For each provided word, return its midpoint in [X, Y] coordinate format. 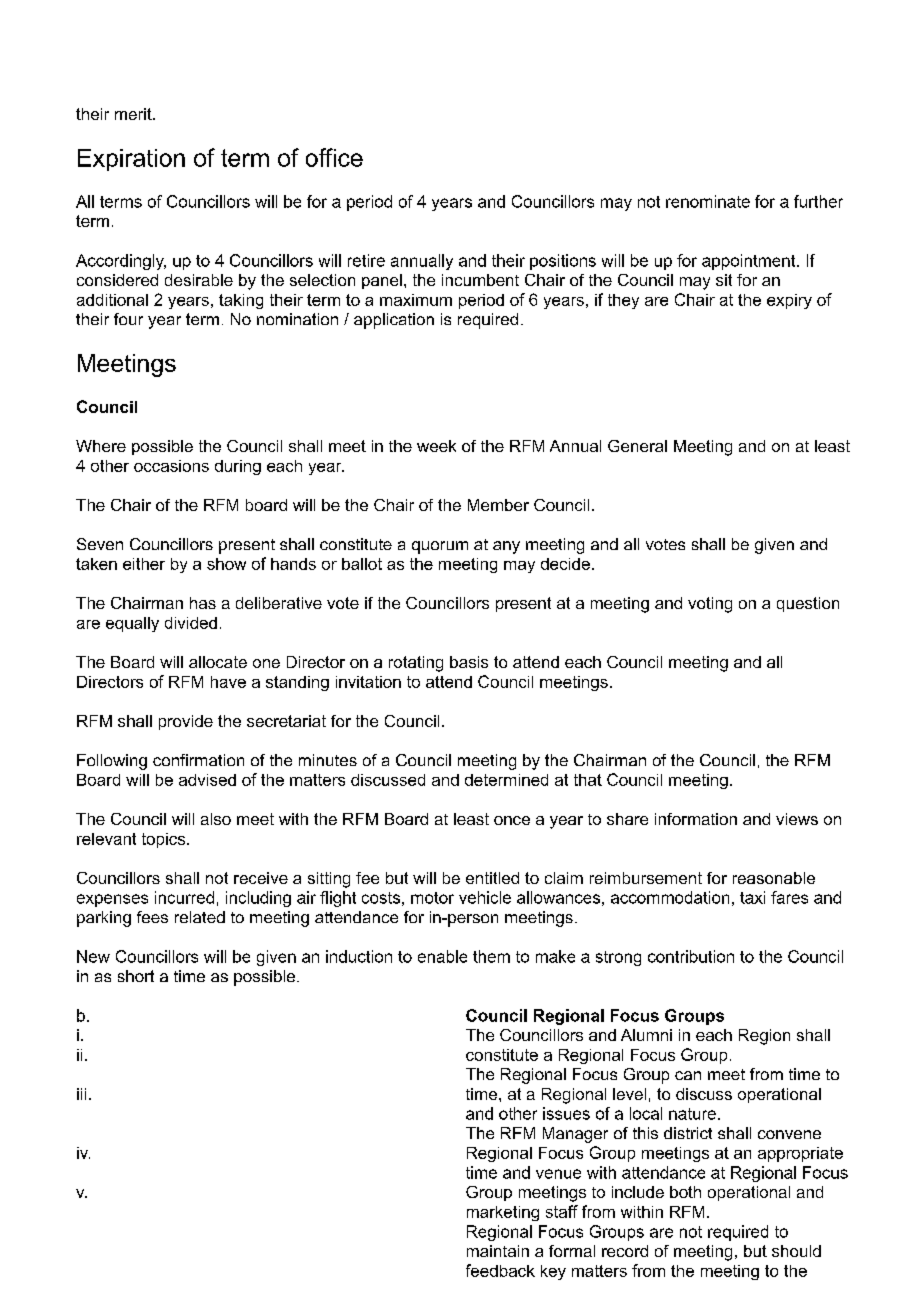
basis [469, 662]
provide [186, 722]
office [334, 157]
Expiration [131, 160]
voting [710, 605]
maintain [498, 1251]
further [818, 201]
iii [81, 1094]
